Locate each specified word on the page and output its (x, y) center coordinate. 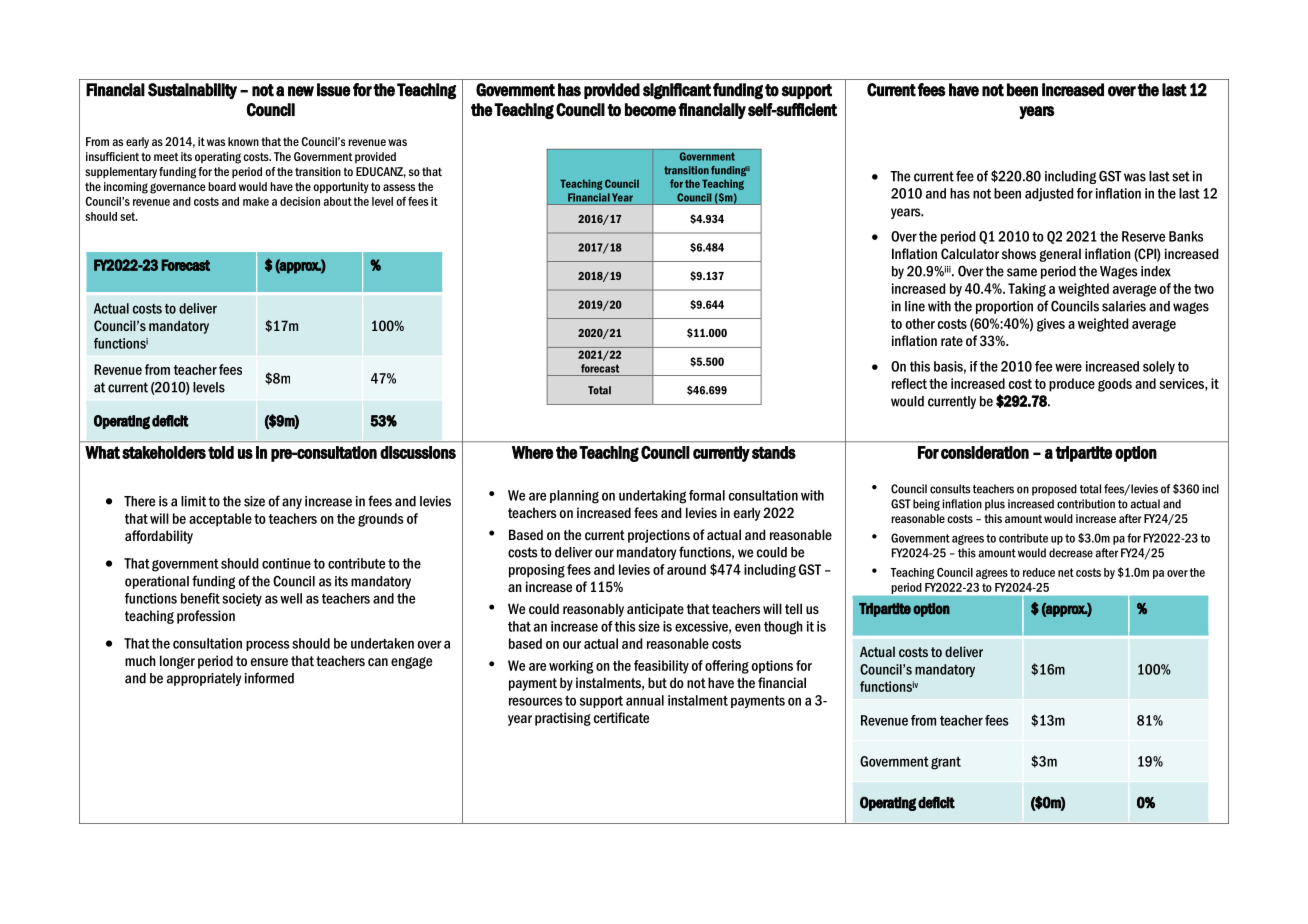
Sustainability (192, 91)
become (650, 110)
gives (1051, 325)
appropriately (204, 679)
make (256, 201)
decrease (1071, 553)
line (915, 306)
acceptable (220, 520)
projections (659, 536)
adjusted (1049, 195)
